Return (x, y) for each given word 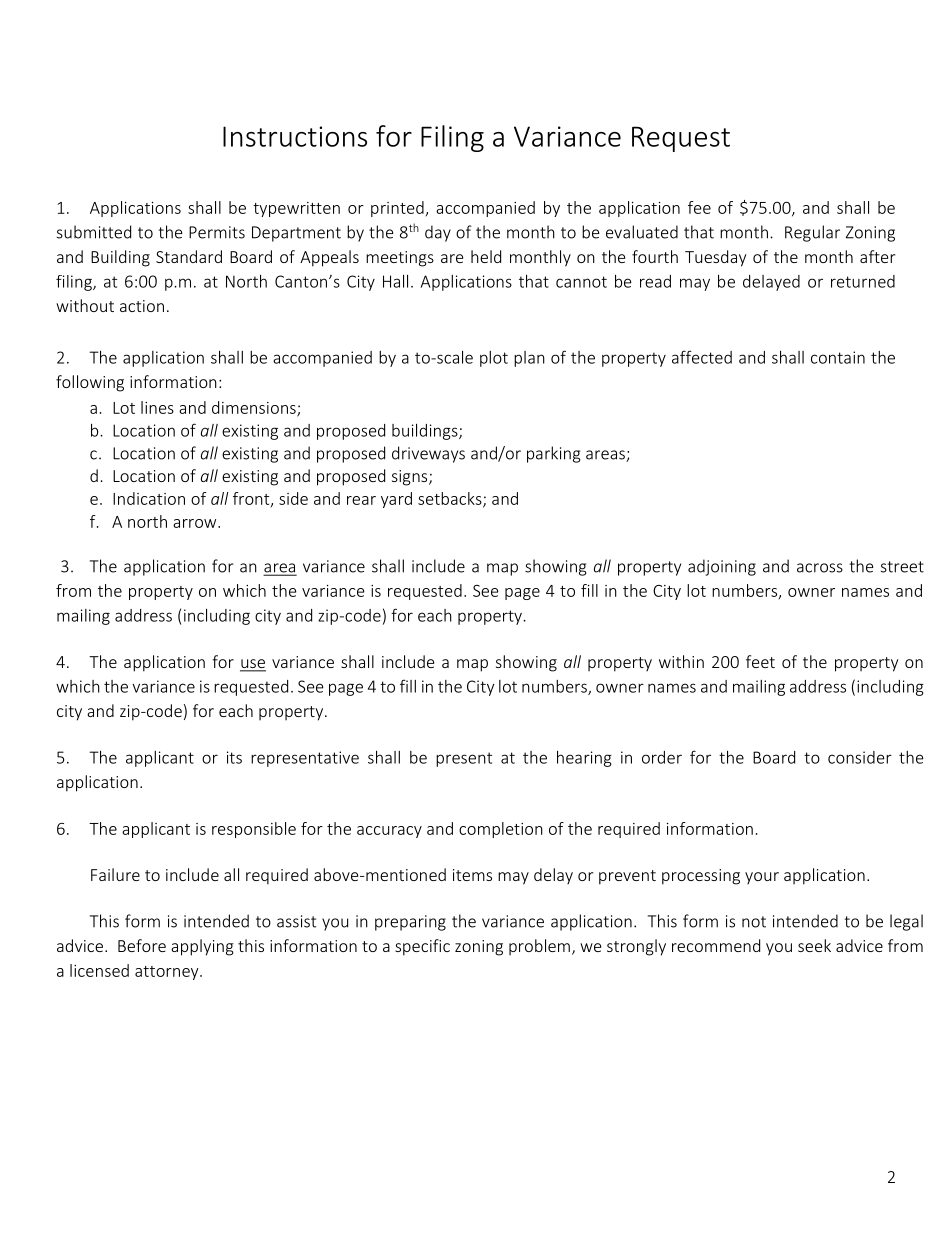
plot (494, 359)
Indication (149, 498)
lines (157, 407)
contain (838, 357)
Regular (812, 233)
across (820, 568)
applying (202, 947)
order (662, 757)
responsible (254, 830)
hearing (584, 759)
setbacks (451, 499)
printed (397, 209)
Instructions (295, 136)
